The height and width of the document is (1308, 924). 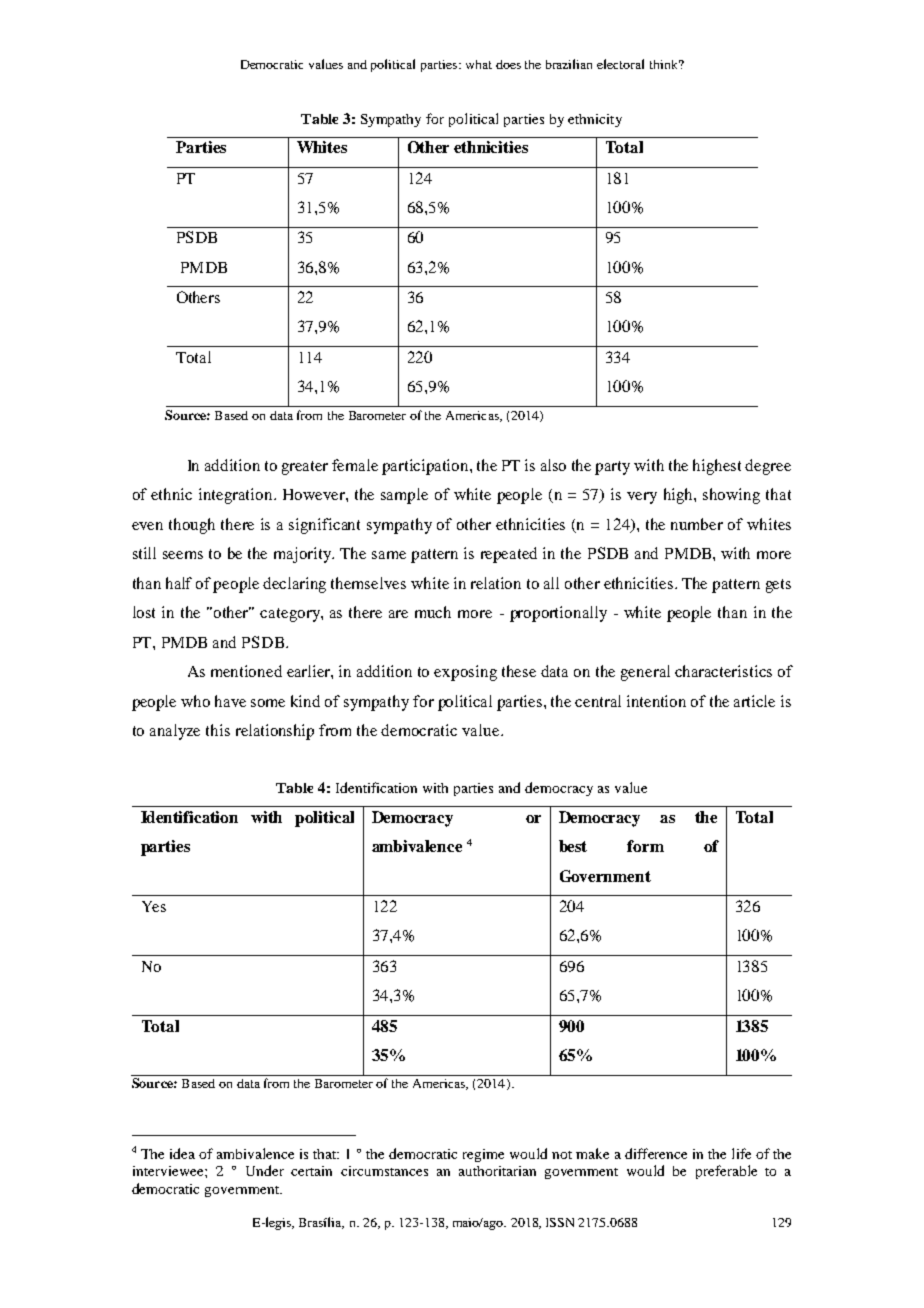 What do you see at coordinates (731, 496) in the document?
I see `showing` at bounding box center [731, 496].
